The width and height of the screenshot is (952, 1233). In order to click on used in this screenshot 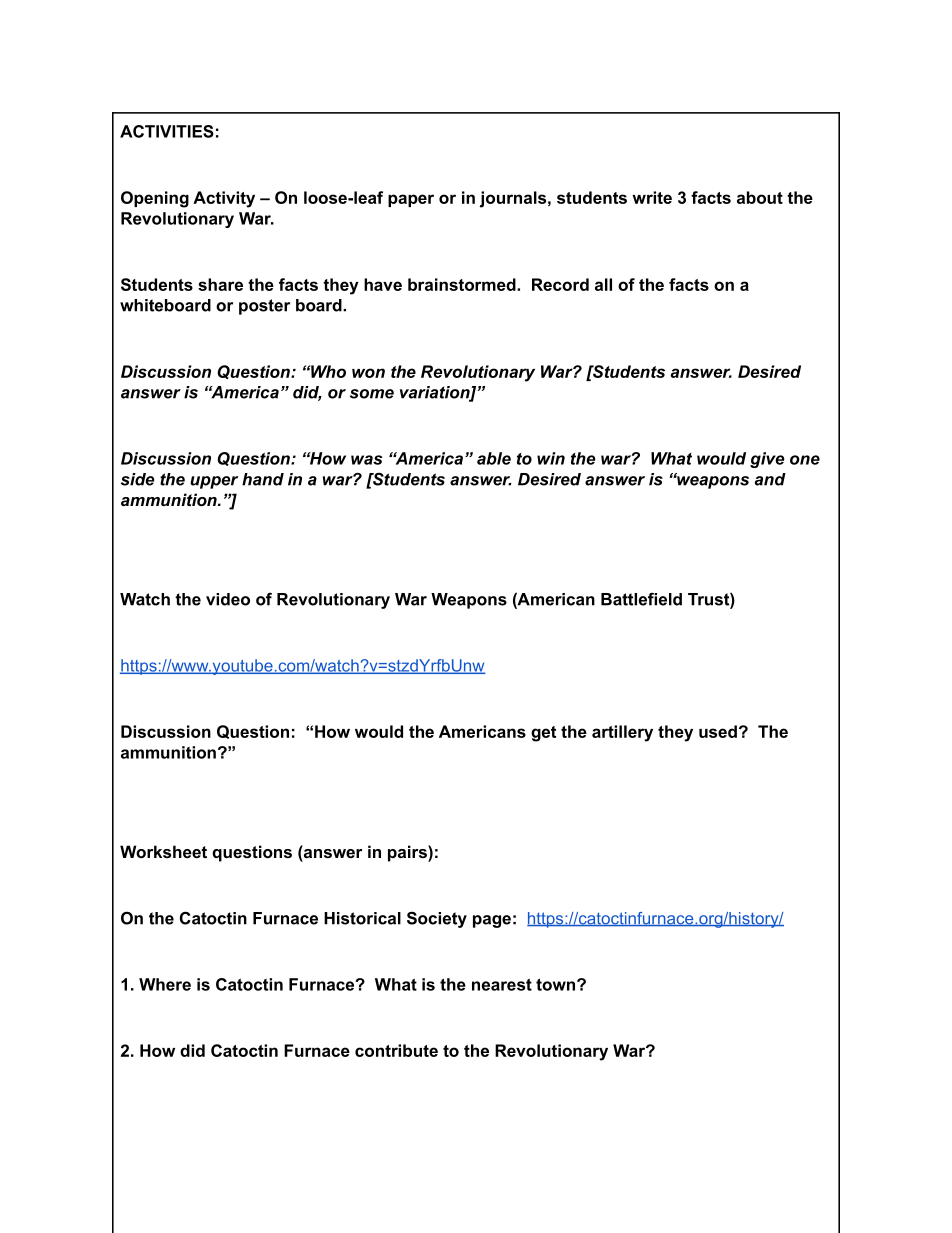, I will do `click(718, 731)`.
